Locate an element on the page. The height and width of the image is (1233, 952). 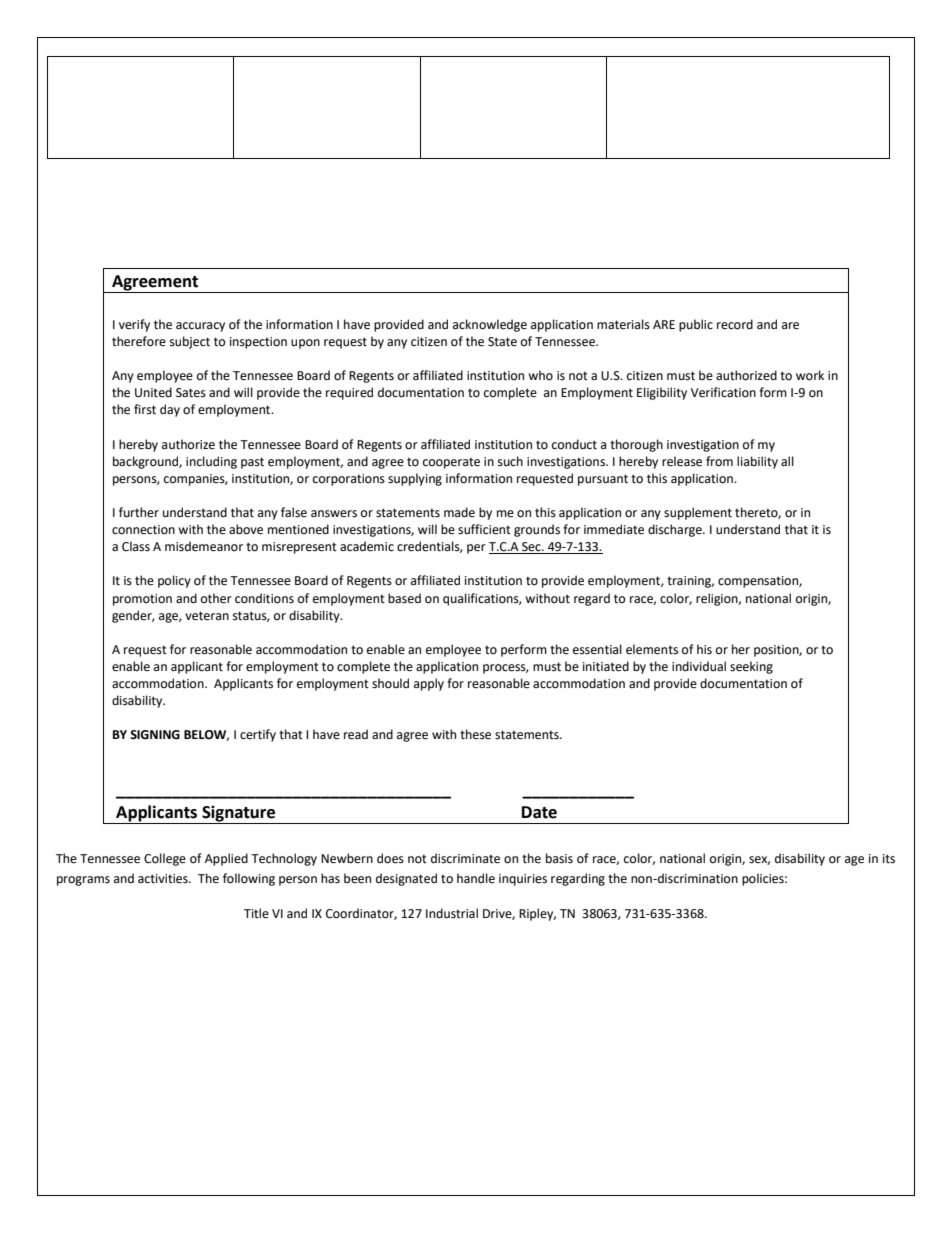
acknowledge is located at coordinates (490, 325).
